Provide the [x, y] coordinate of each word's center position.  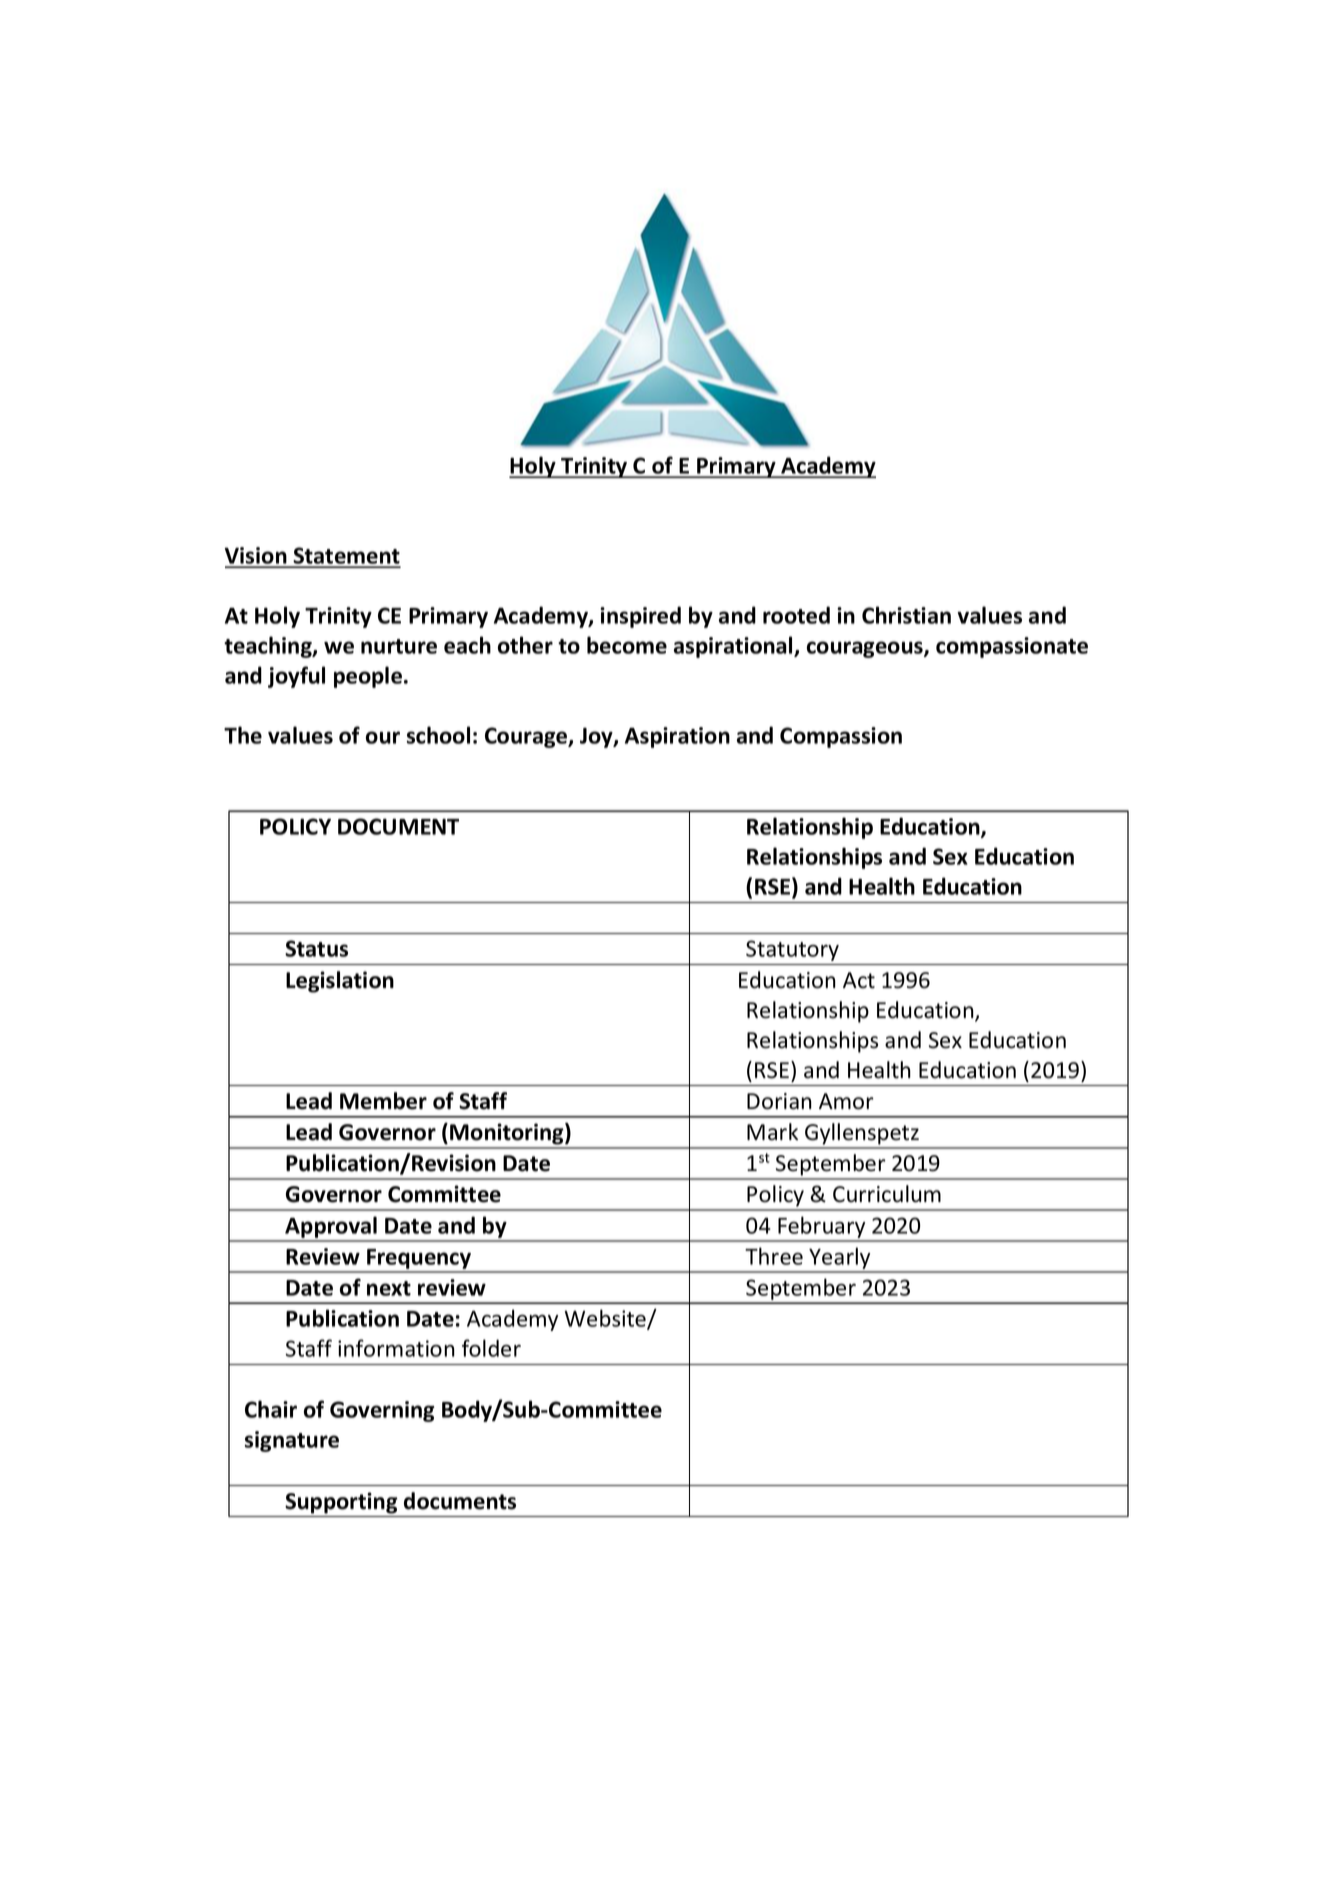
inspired [640, 617]
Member [383, 1101]
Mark [772, 1132]
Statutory [792, 950]
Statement [346, 557]
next [389, 1288]
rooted [796, 615]
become [627, 645]
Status [316, 948]
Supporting [341, 1503]
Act [859, 980]
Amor [846, 1101]
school [438, 735]
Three [774, 1256]
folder [491, 1348]
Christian [906, 615]
